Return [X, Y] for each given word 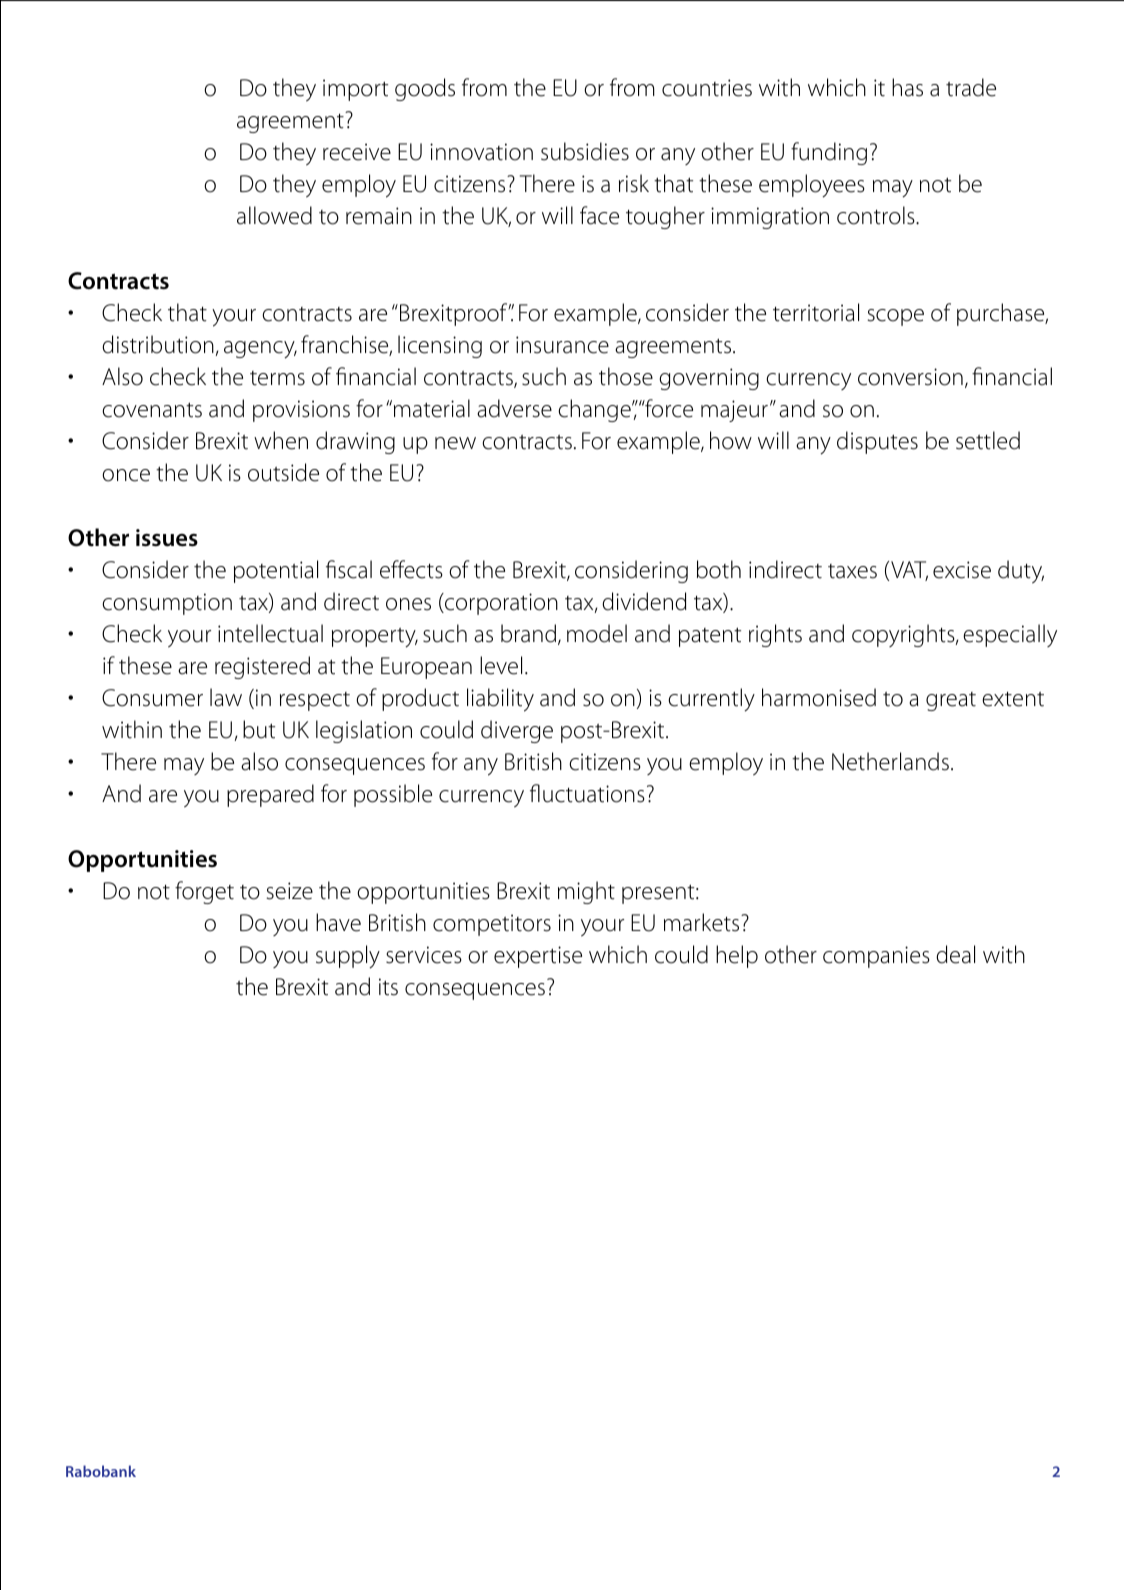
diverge [517, 731]
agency [260, 350]
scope [895, 317]
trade [971, 87]
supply [348, 957]
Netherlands [890, 761]
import [355, 90]
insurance [562, 345]
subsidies [585, 151]
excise [962, 570]
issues [167, 538]
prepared [270, 795]
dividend [644, 601]
